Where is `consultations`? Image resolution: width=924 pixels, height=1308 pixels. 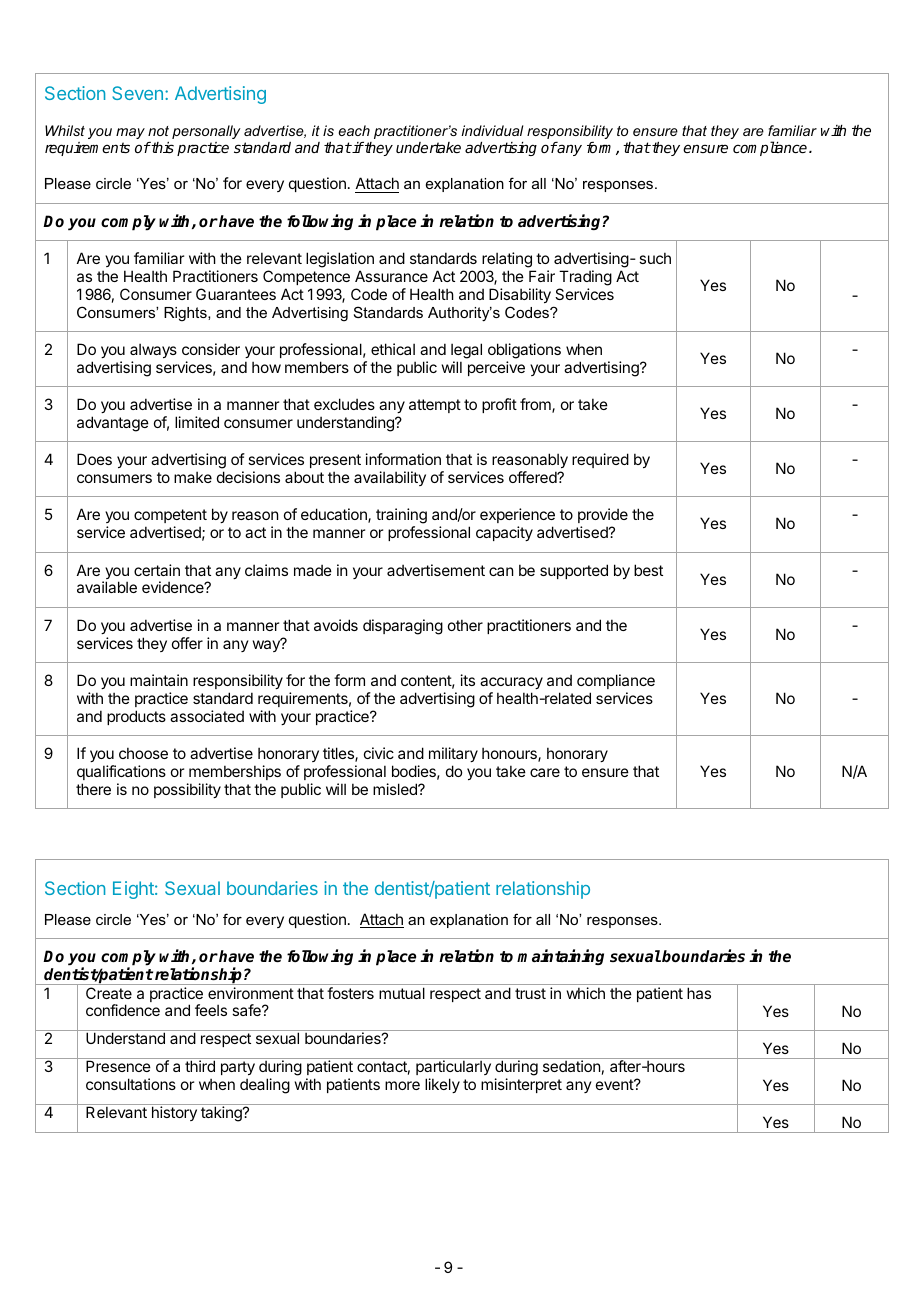
consultations is located at coordinates (131, 1084).
